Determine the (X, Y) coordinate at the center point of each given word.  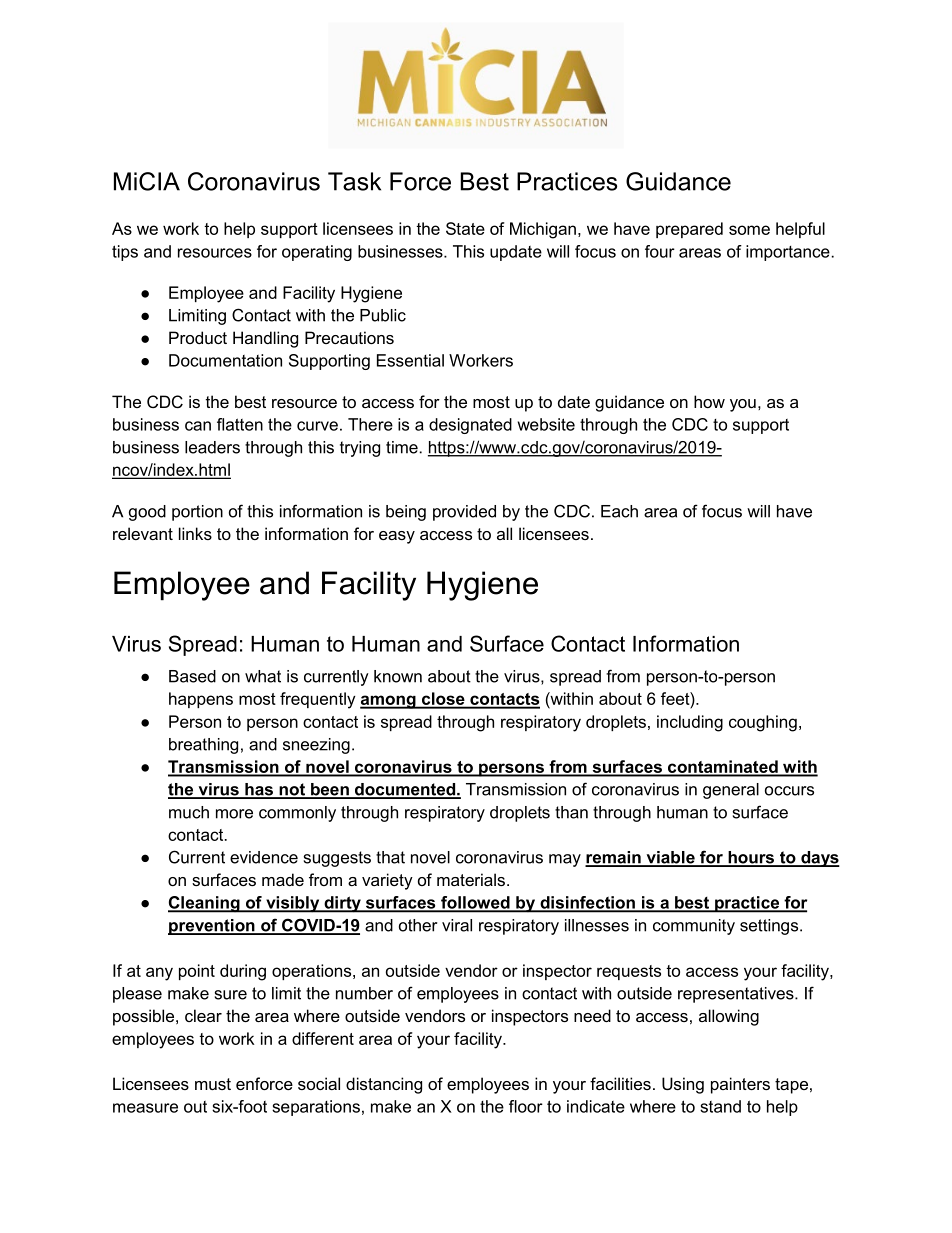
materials (471, 879)
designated (470, 426)
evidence (264, 857)
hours (751, 858)
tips (125, 253)
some (749, 230)
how (709, 401)
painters (740, 1085)
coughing (763, 723)
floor (526, 1106)
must (213, 1084)
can (198, 426)
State (465, 228)
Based (192, 676)
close (443, 700)
